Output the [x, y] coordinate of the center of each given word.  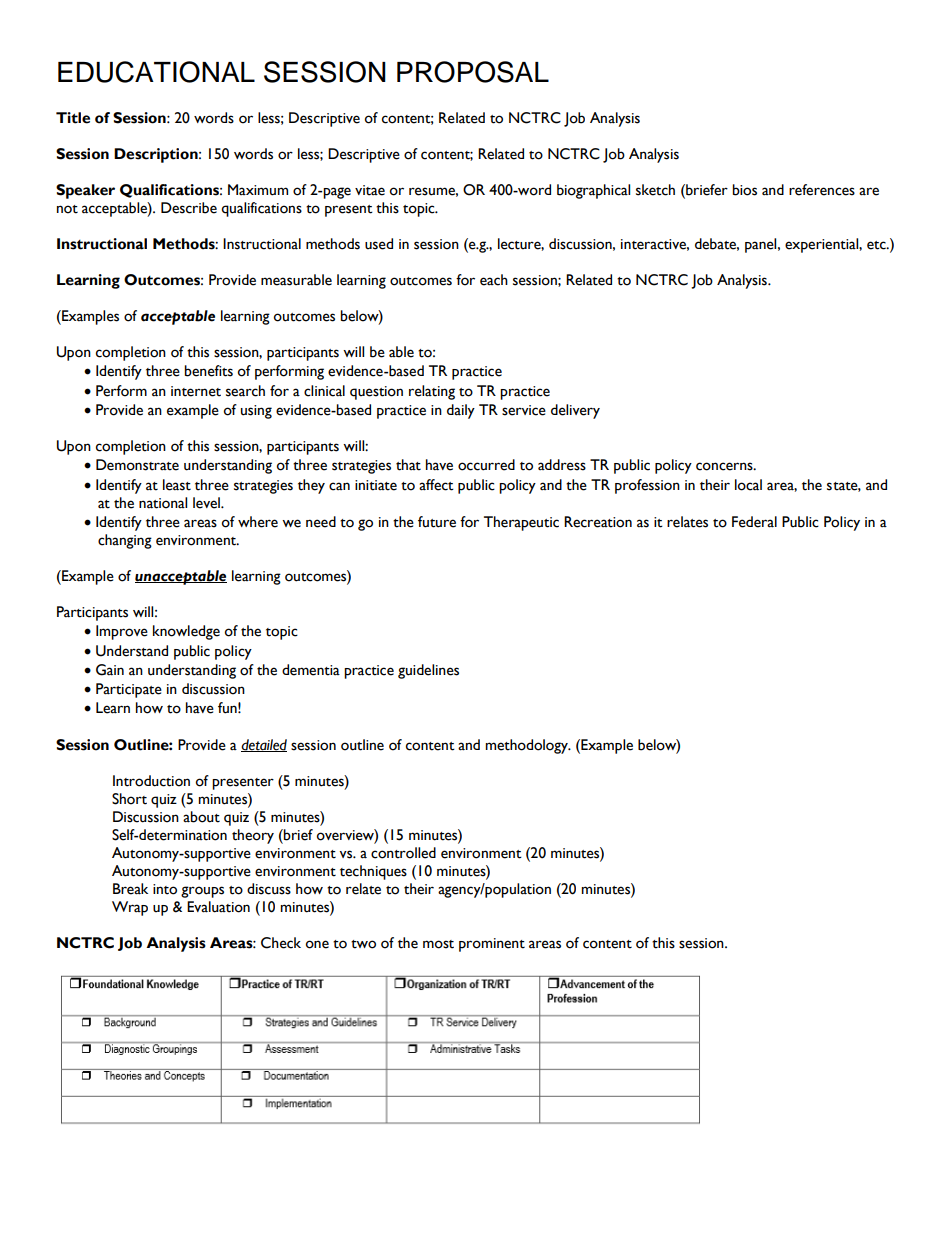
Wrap [130, 908]
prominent [492, 945]
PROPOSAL [473, 72]
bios [744, 190]
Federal [754, 522]
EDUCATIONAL [156, 72]
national [163, 503]
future [437, 522]
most [438, 944]
